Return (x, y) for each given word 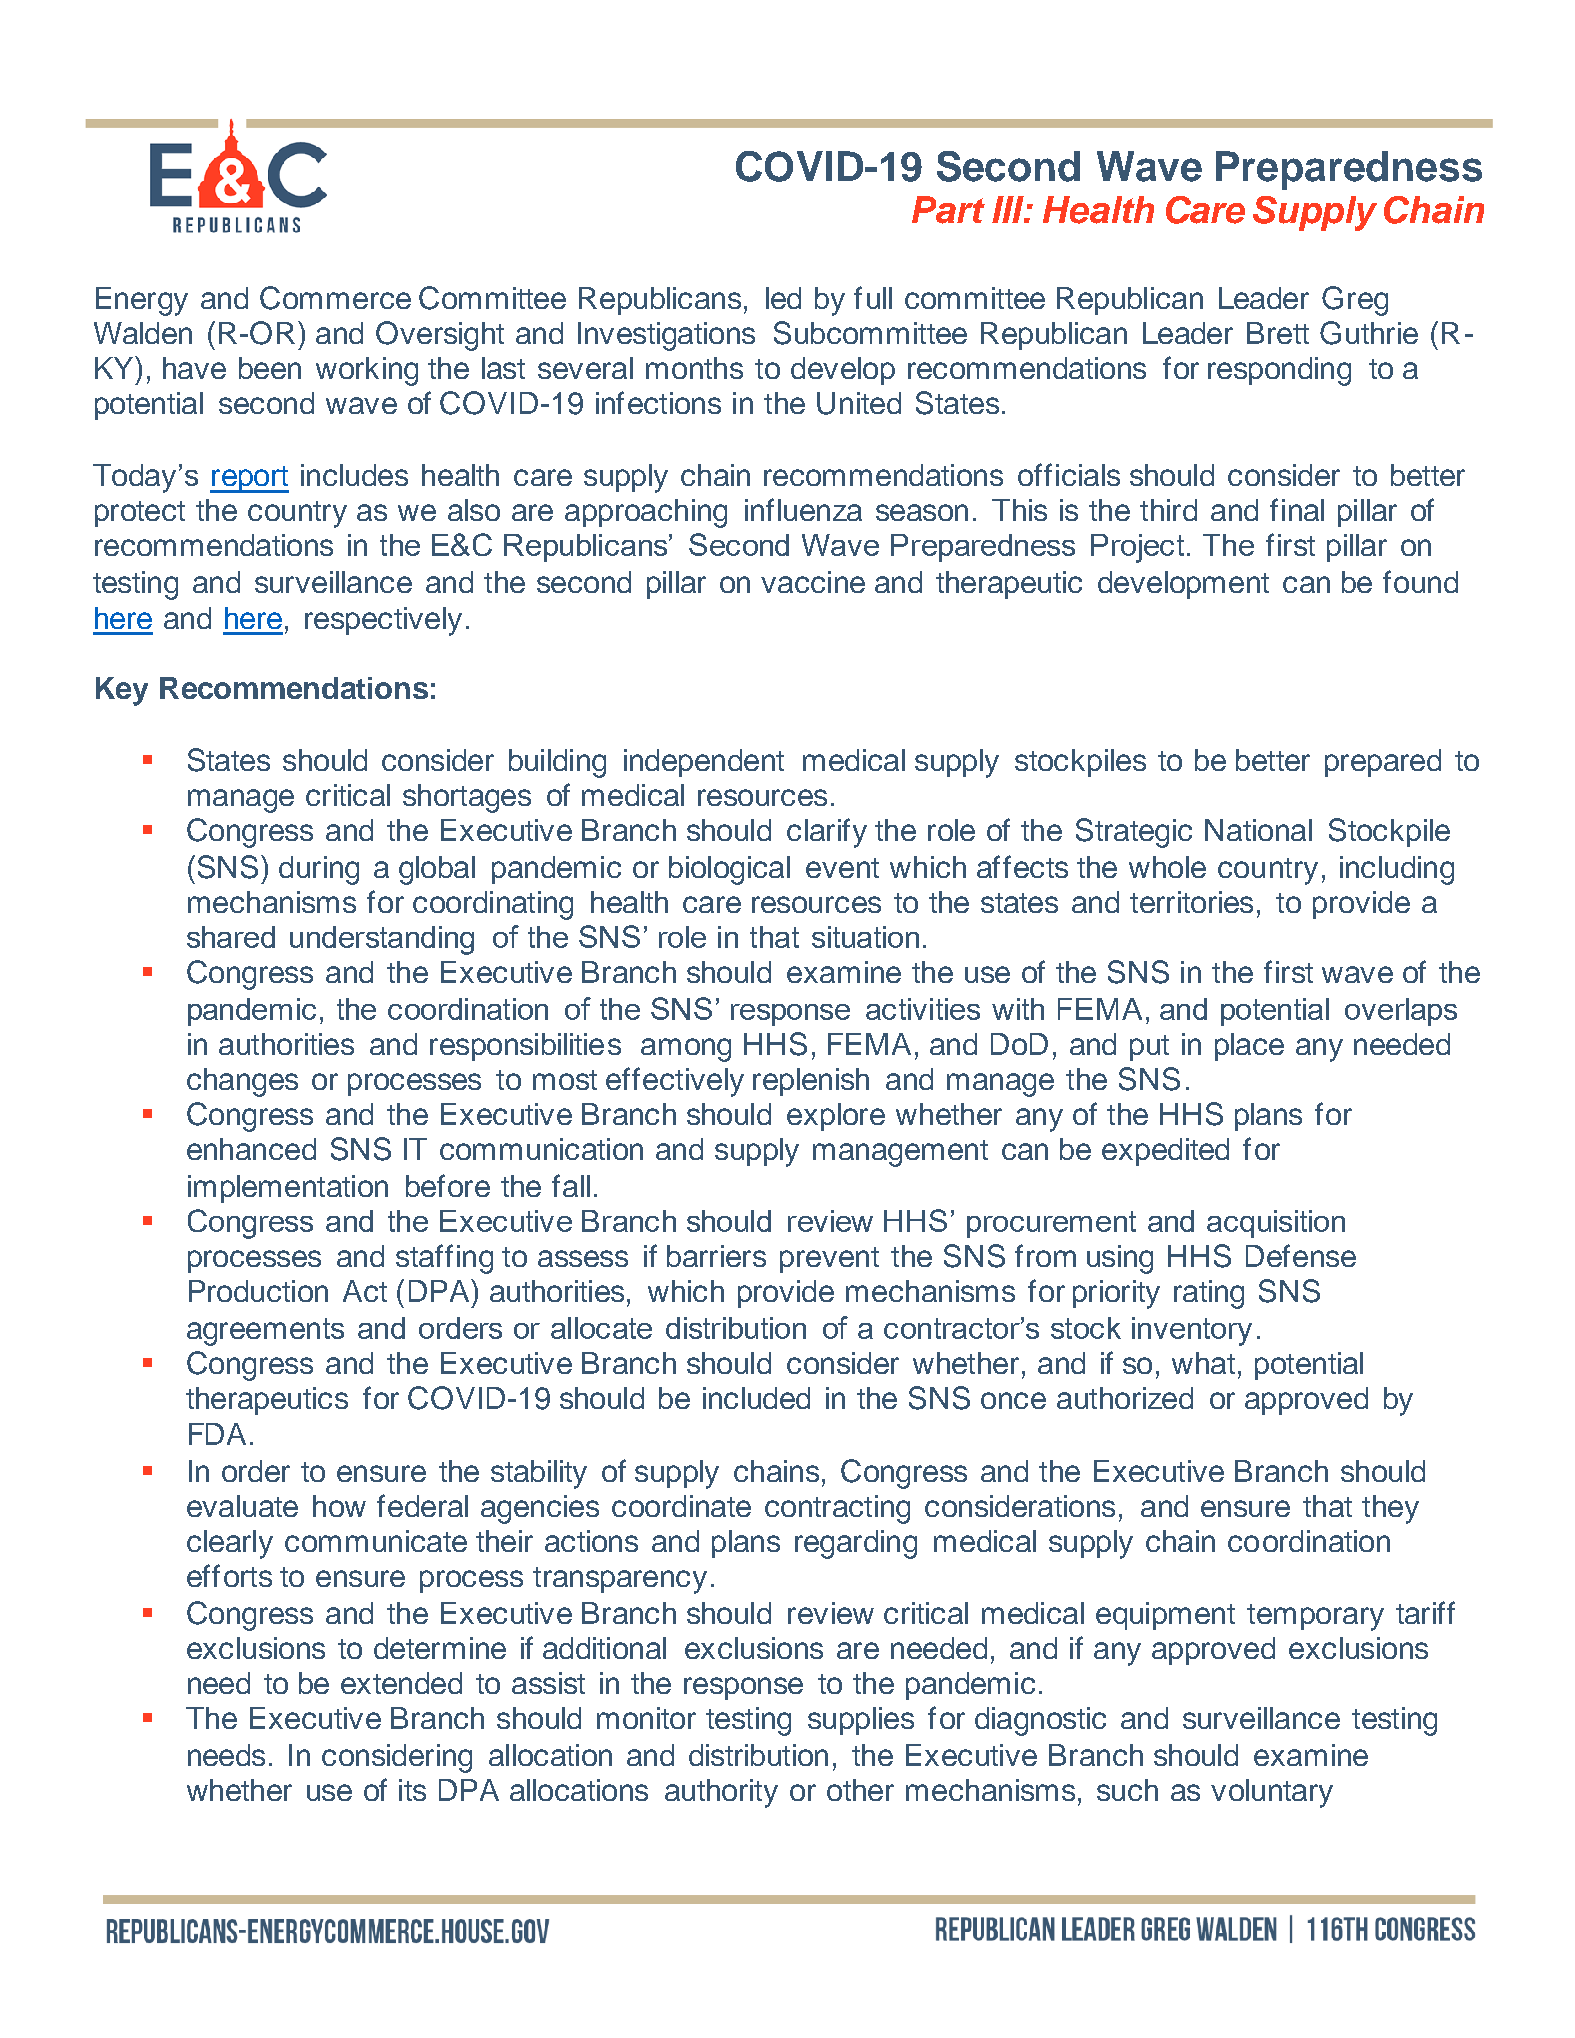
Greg (1355, 301)
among (686, 1050)
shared (231, 937)
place (1249, 1047)
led (783, 298)
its (412, 1790)
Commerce (335, 298)
